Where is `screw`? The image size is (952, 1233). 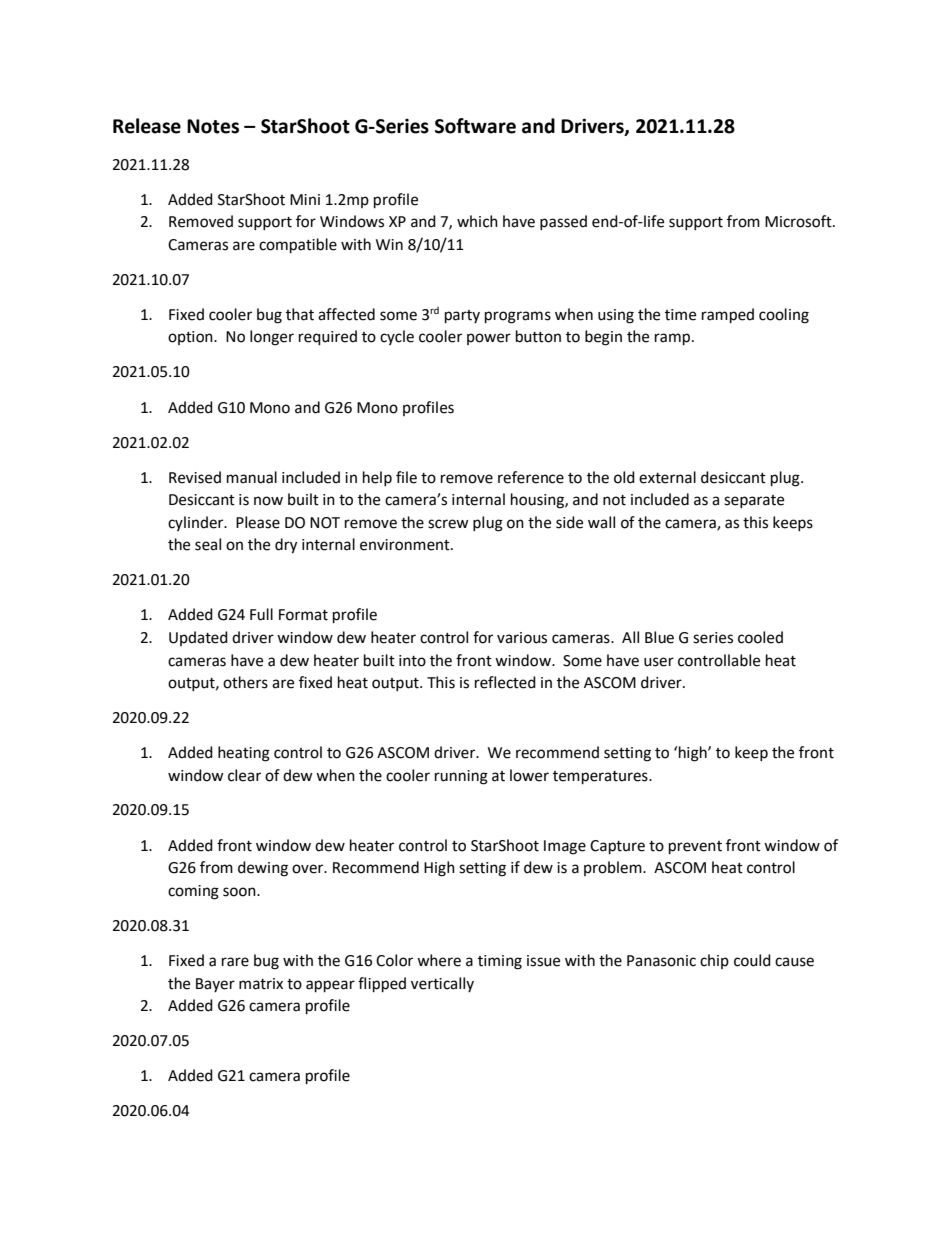
screw is located at coordinates (448, 524).
